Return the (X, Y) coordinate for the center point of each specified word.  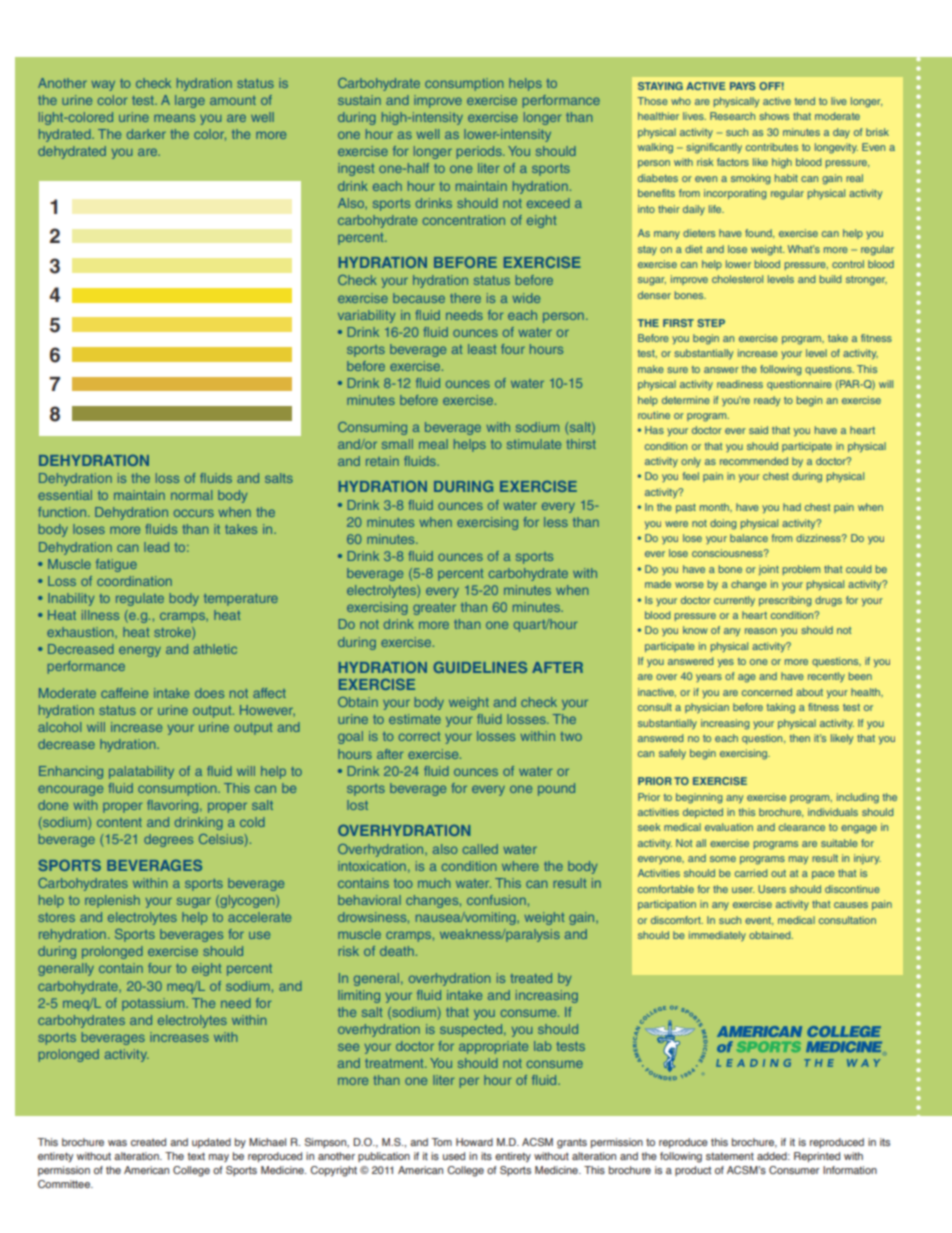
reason (761, 631)
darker (146, 134)
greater (434, 609)
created (148, 1142)
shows (774, 116)
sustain (359, 100)
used (454, 1156)
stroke (173, 633)
